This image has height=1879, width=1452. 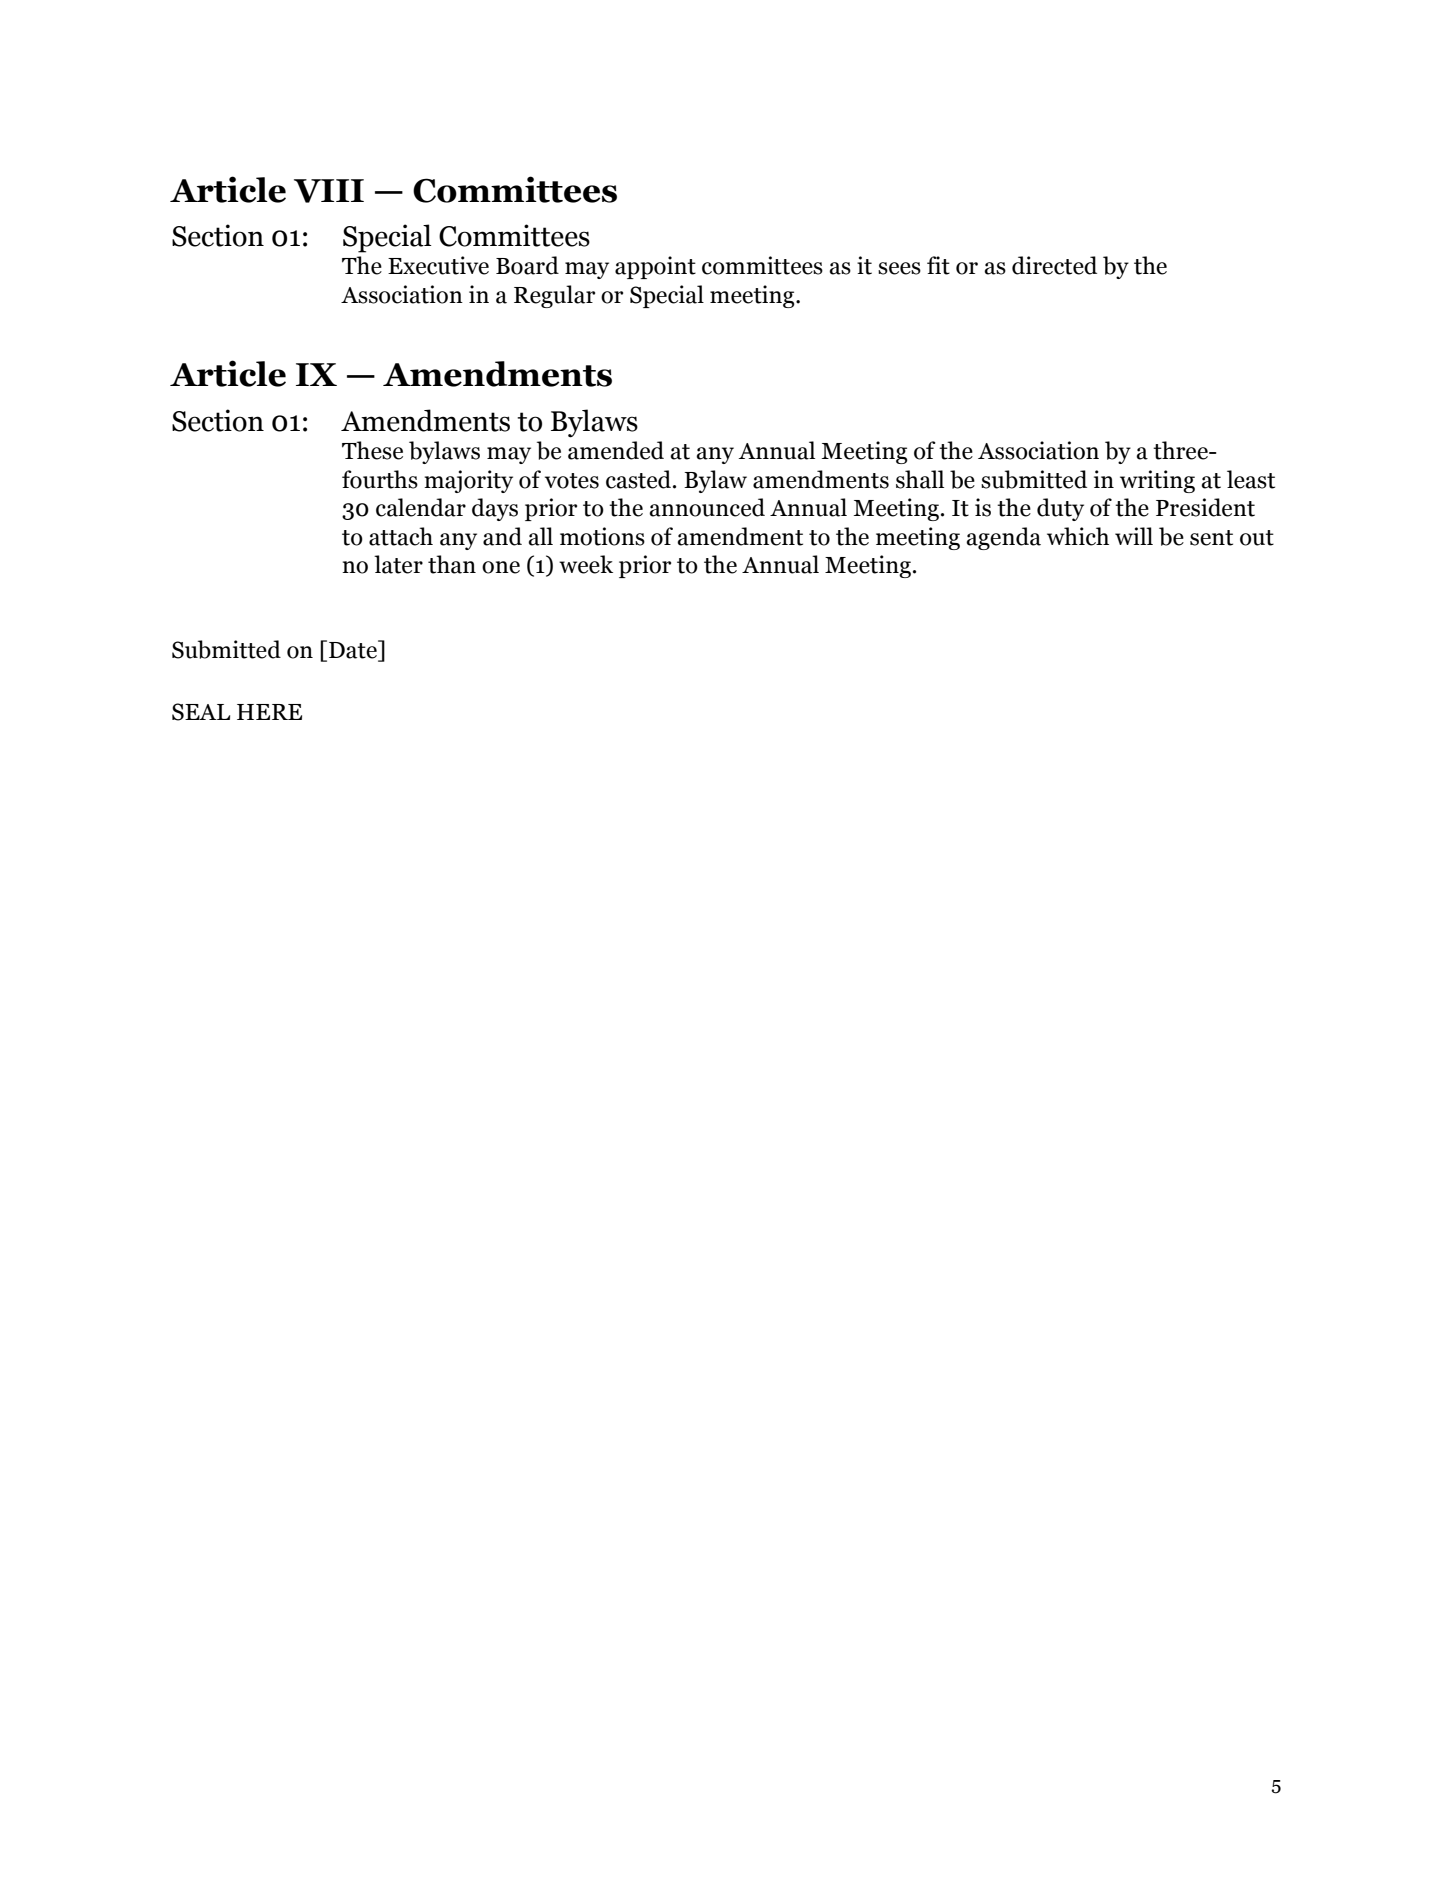 I want to click on directed, so click(x=1054, y=265).
